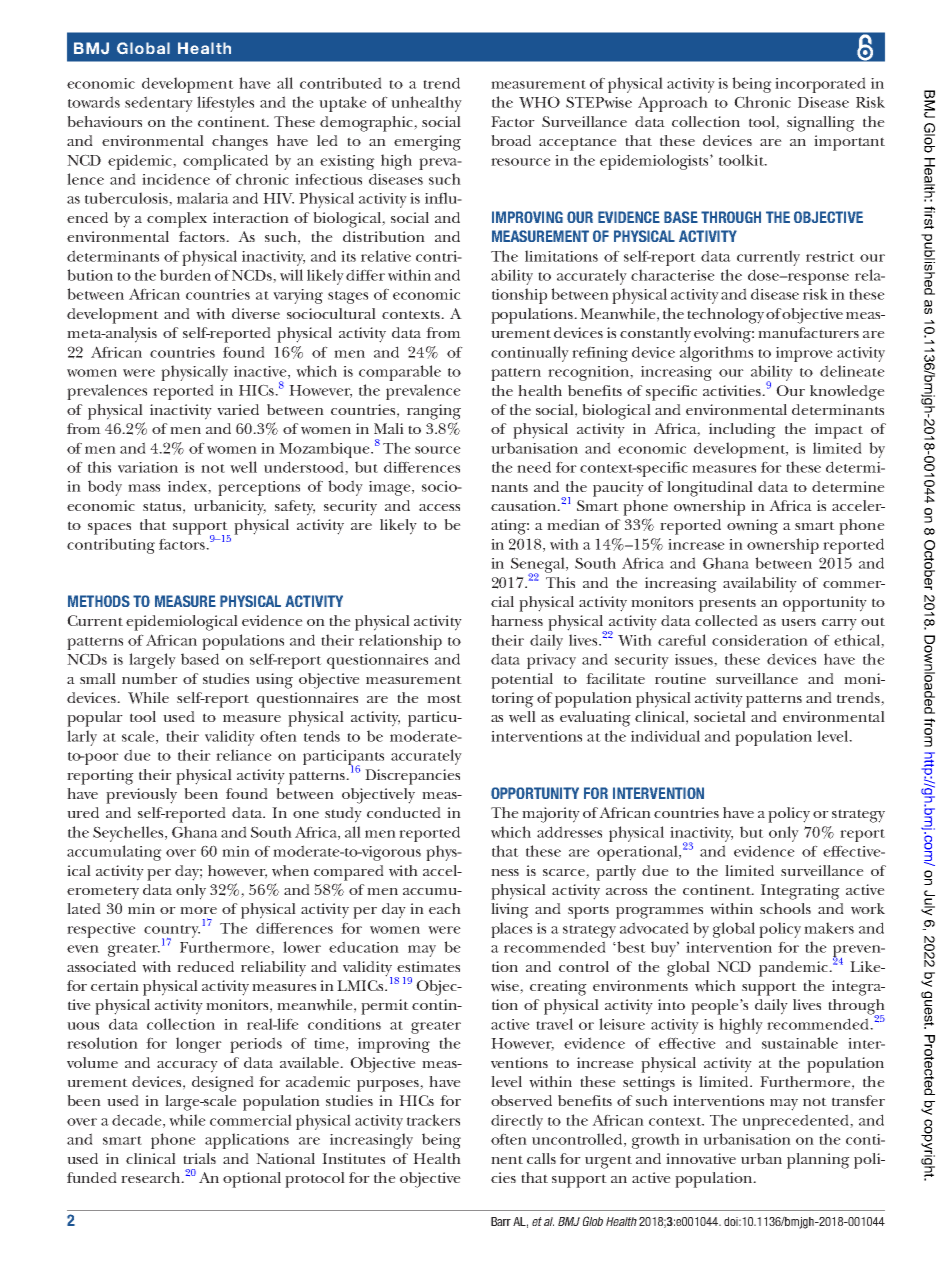  I want to click on planning, so click(818, 1161).
